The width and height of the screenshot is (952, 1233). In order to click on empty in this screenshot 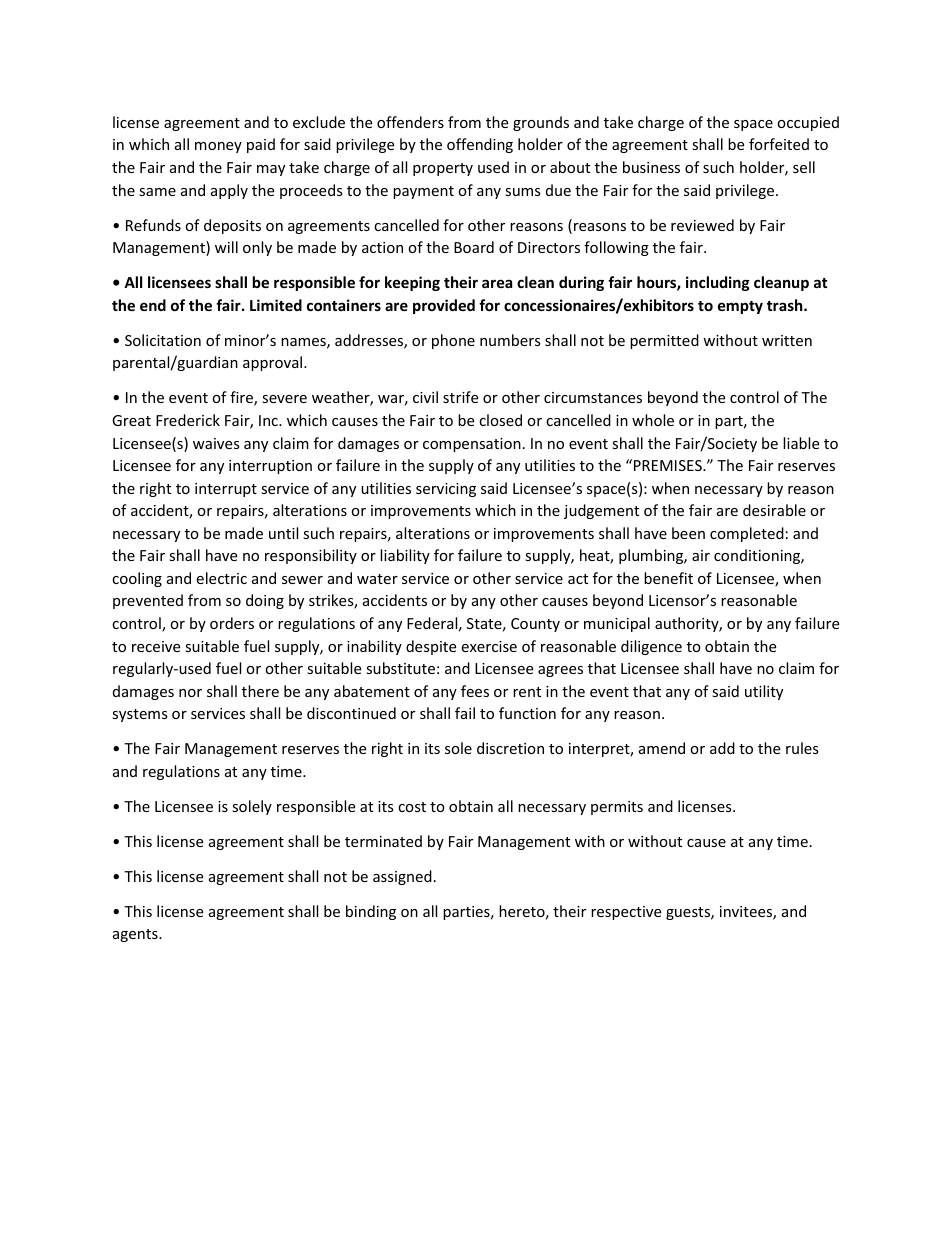, I will do `click(740, 307)`.
